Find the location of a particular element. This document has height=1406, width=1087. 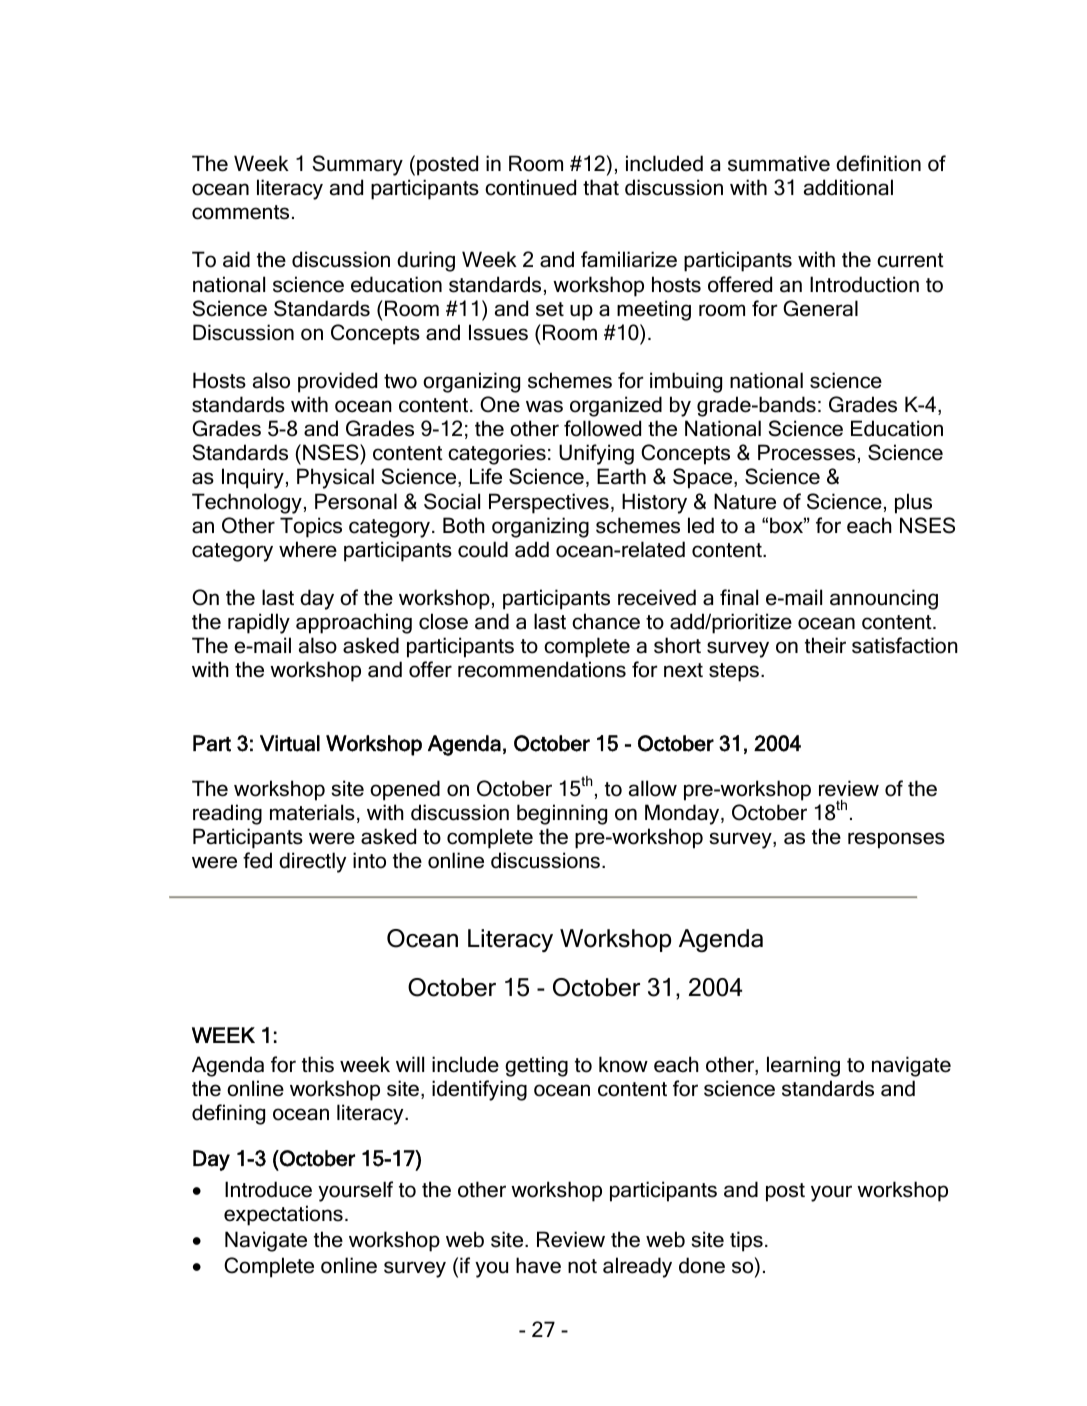

Summary is located at coordinates (357, 165).
